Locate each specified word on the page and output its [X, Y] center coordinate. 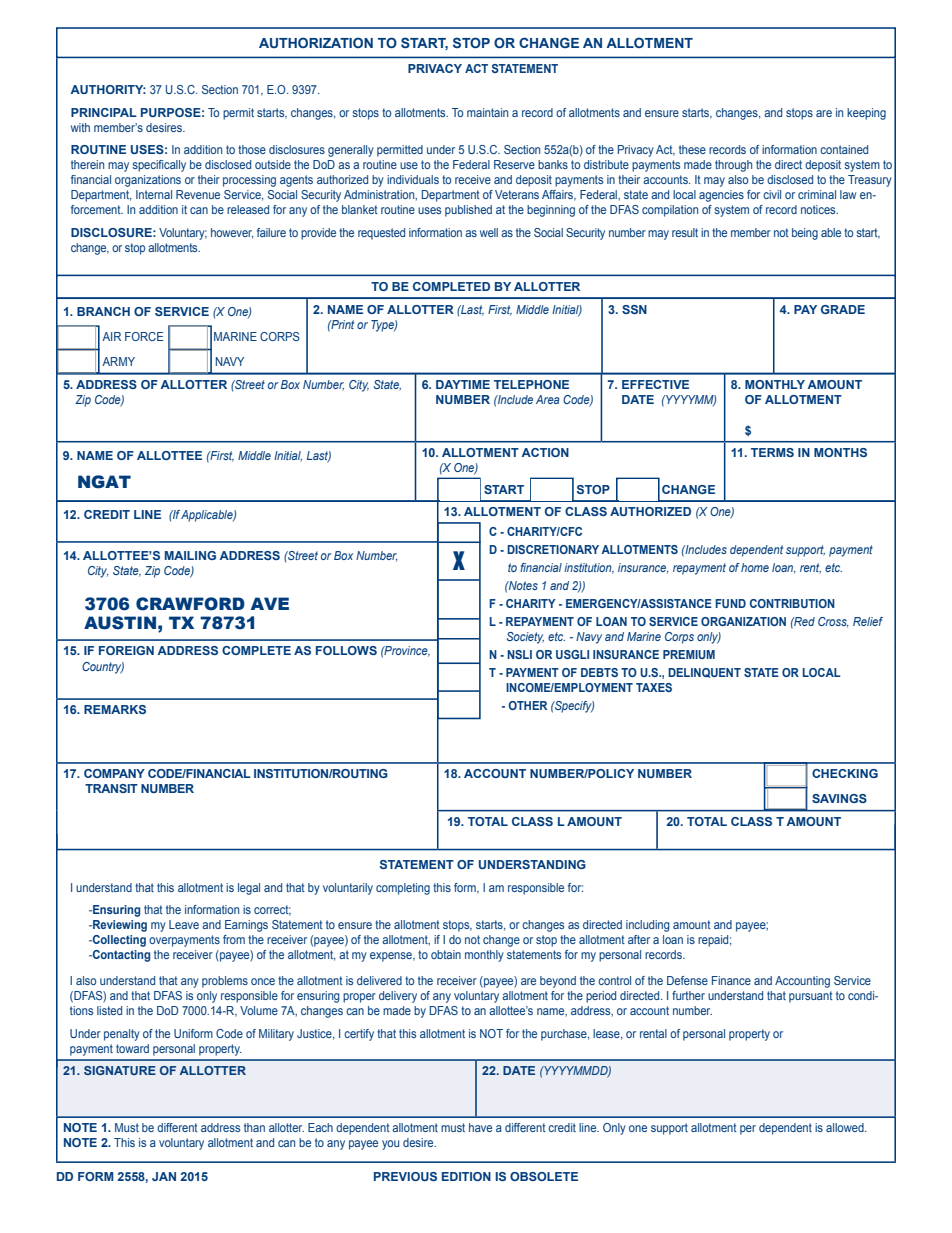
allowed [846, 1127]
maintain [487, 112]
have [480, 1127]
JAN [164, 1176]
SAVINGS [839, 798]
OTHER [527, 705]
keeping [866, 114]
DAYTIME [463, 384]
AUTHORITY [108, 89]
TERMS [772, 452]
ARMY [118, 361]
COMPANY [114, 773]
